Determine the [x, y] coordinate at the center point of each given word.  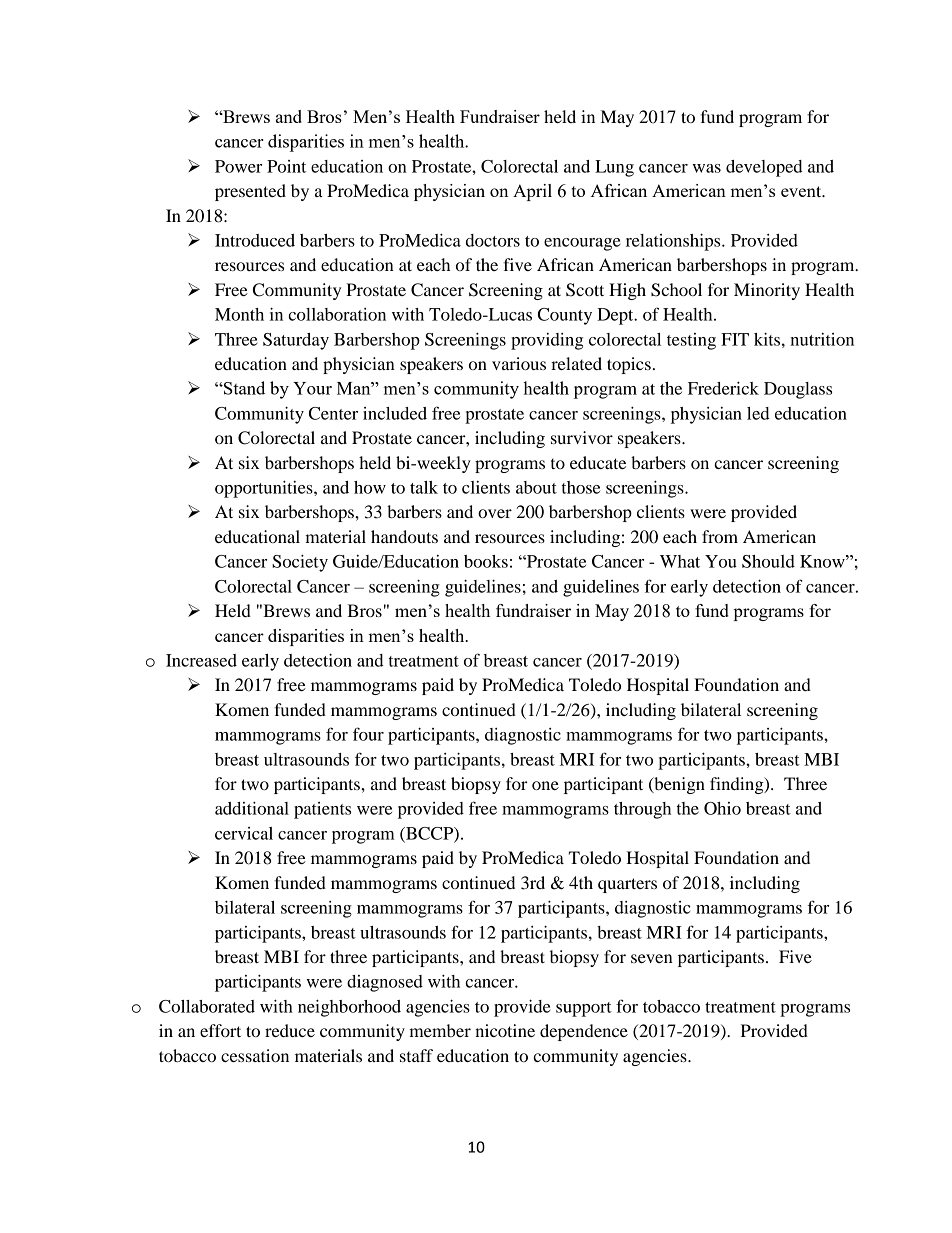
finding [738, 785]
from [720, 536]
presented [250, 192]
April [532, 192]
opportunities [265, 489]
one [545, 785]
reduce [290, 1030]
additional [252, 808]
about [536, 487]
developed [764, 168]
